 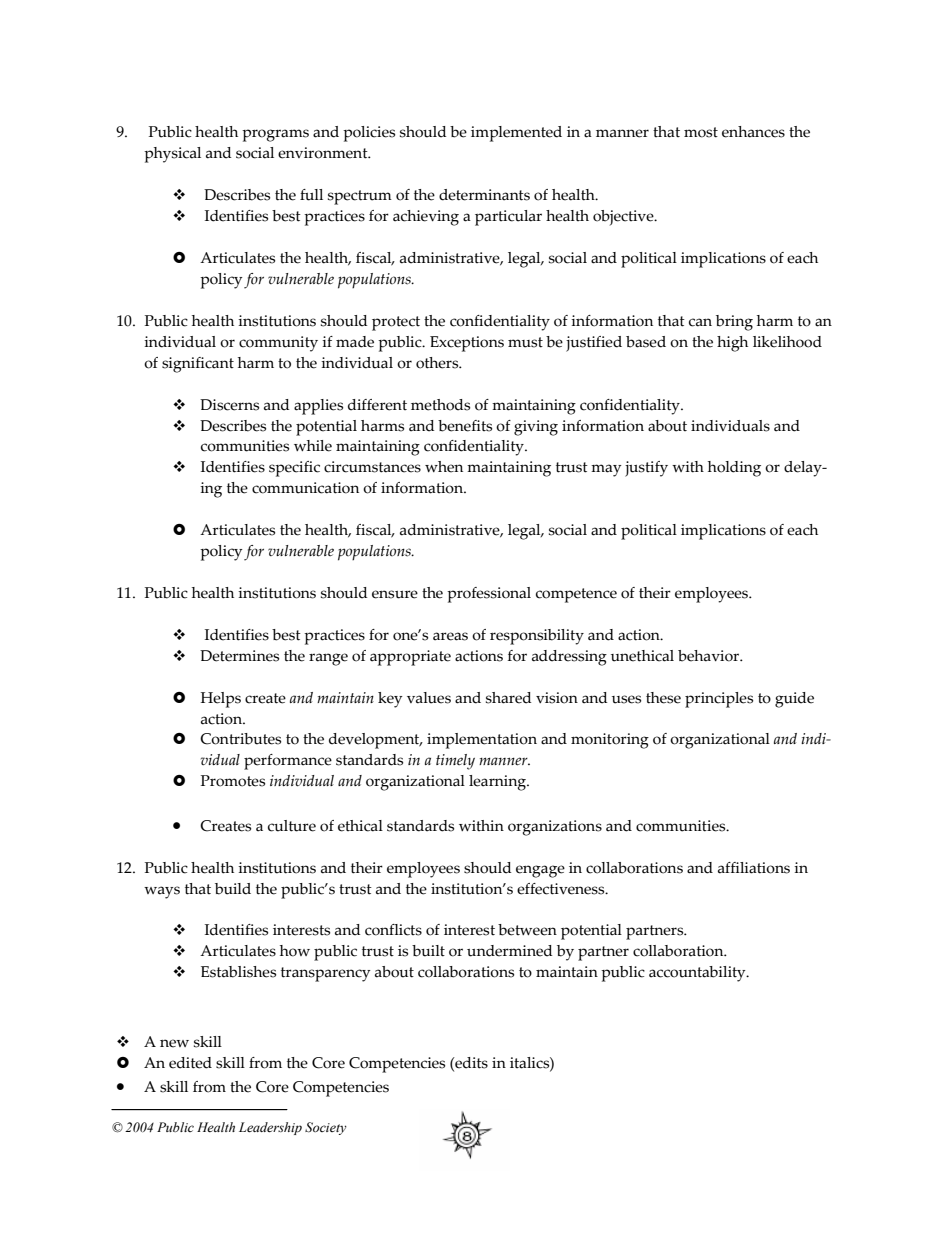 I want to click on accountability, so click(x=698, y=974).
